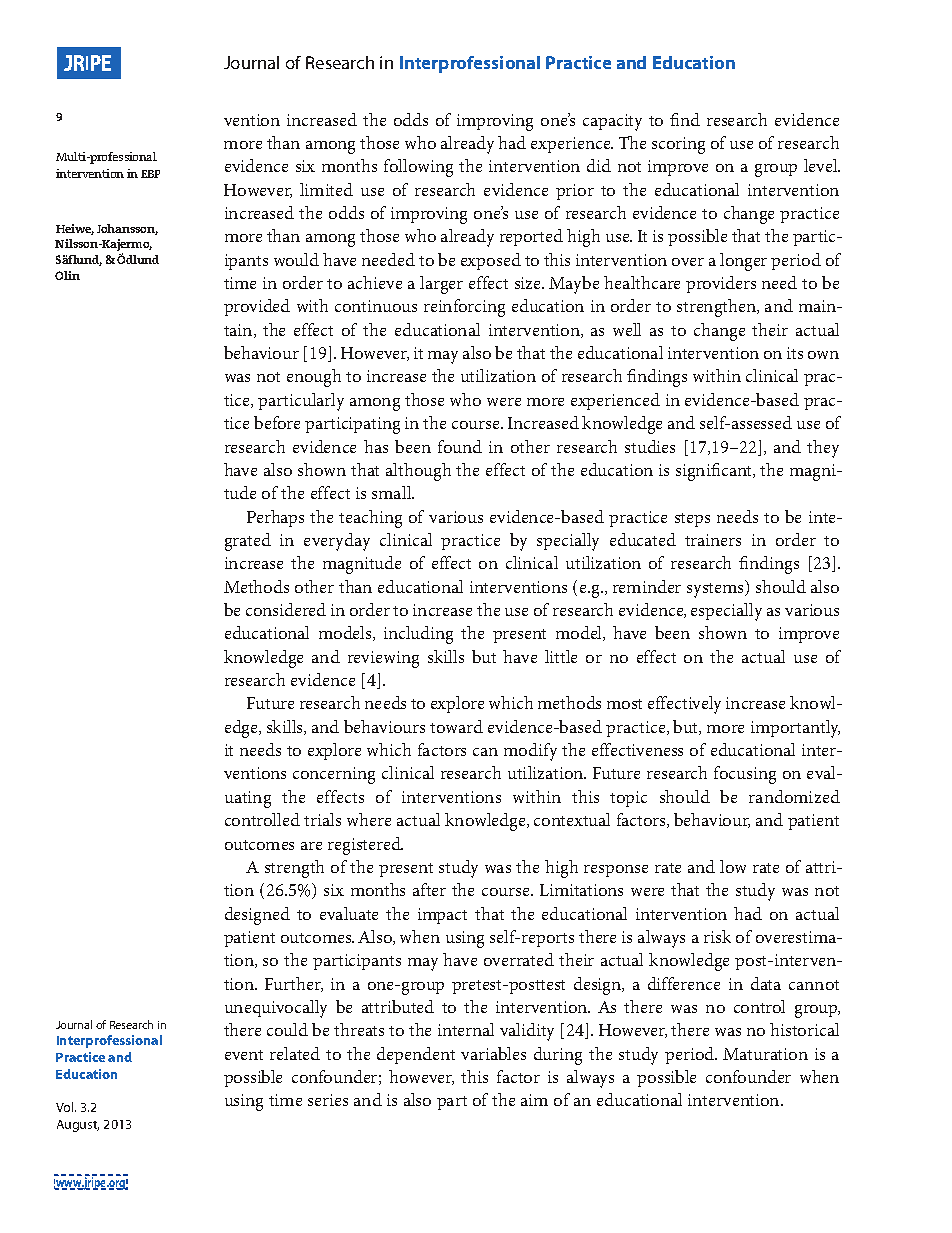  I want to click on scoring, so click(678, 145).
